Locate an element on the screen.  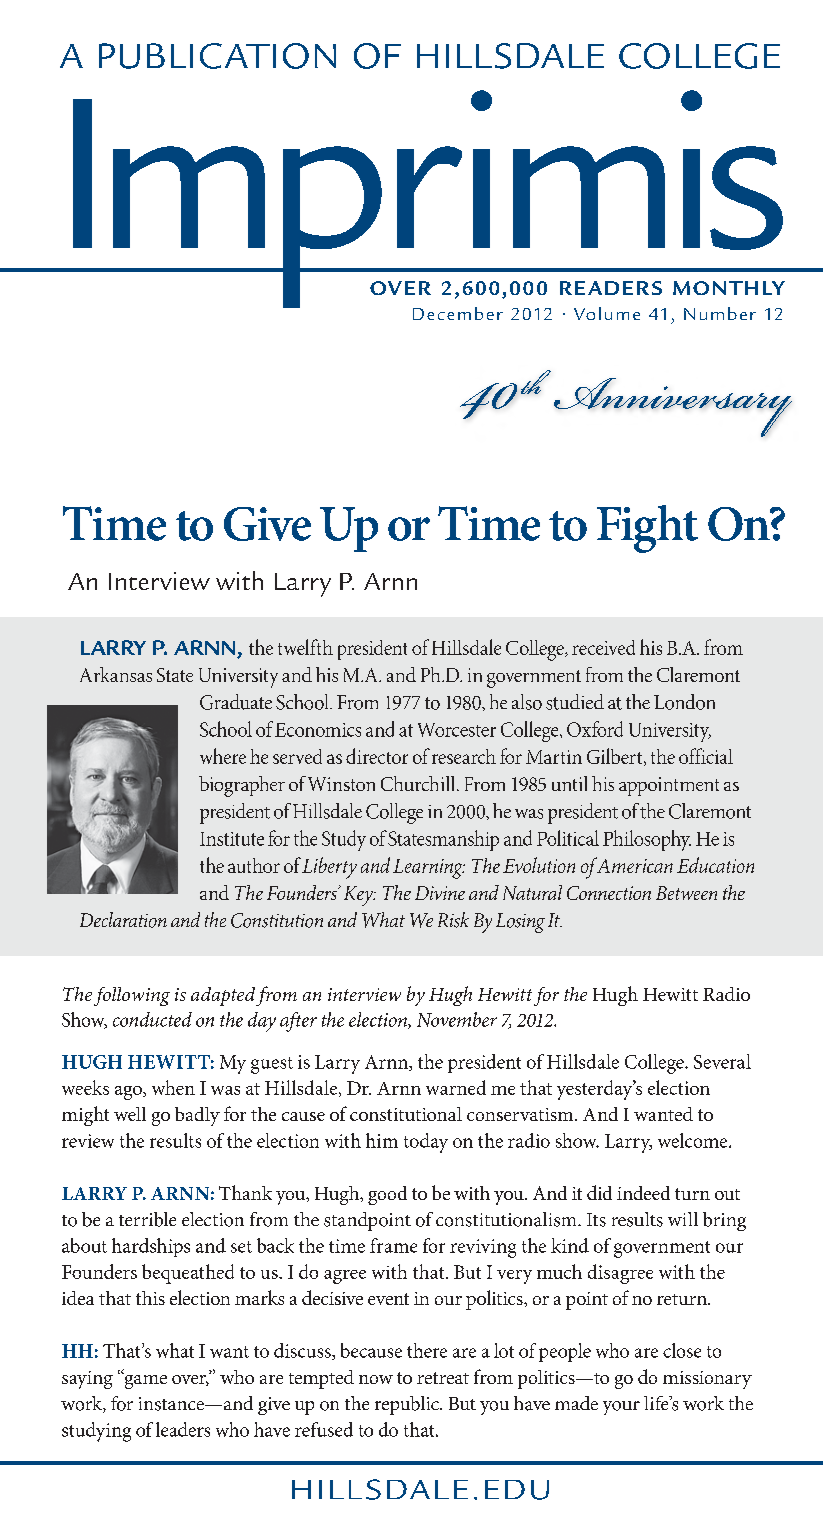
Several is located at coordinates (722, 1061).
